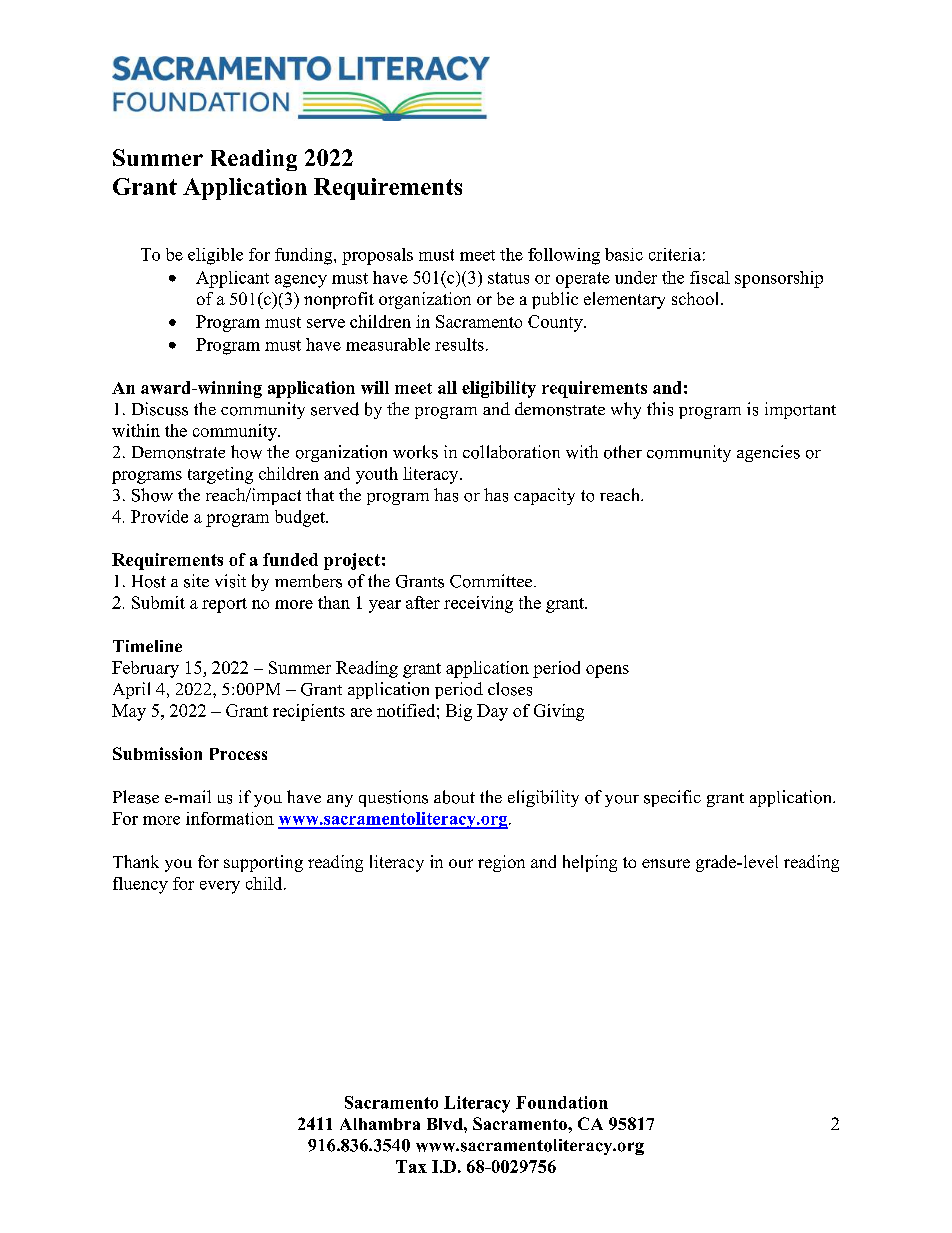 The image size is (952, 1233). I want to click on Process, so click(238, 754).
